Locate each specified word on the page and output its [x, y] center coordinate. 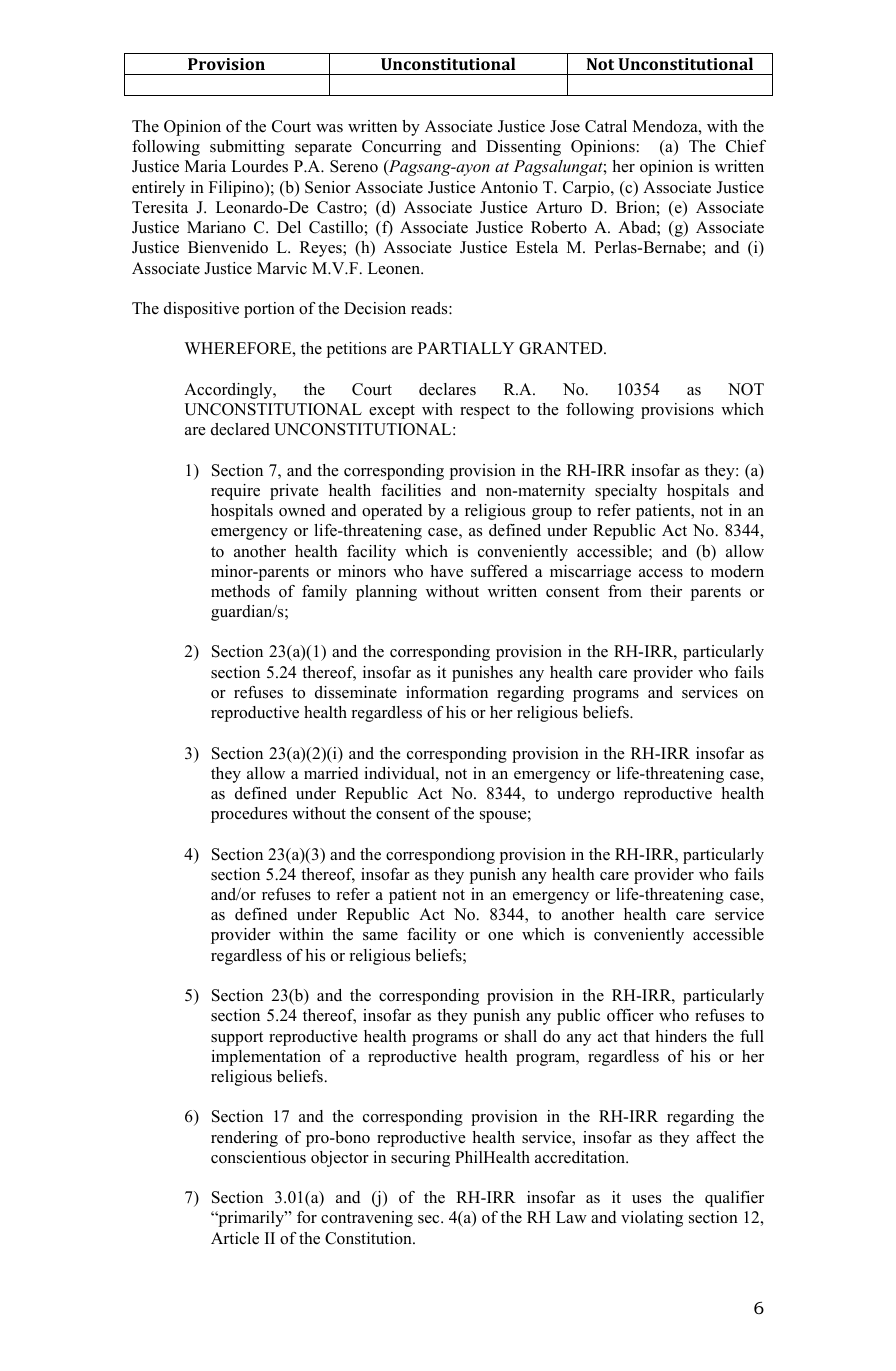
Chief [746, 146]
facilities [411, 490]
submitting [247, 148]
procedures [249, 815]
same [380, 936]
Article [235, 1238]
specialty [626, 492]
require [235, 492]
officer [630, 1015]
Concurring [401, 148]
